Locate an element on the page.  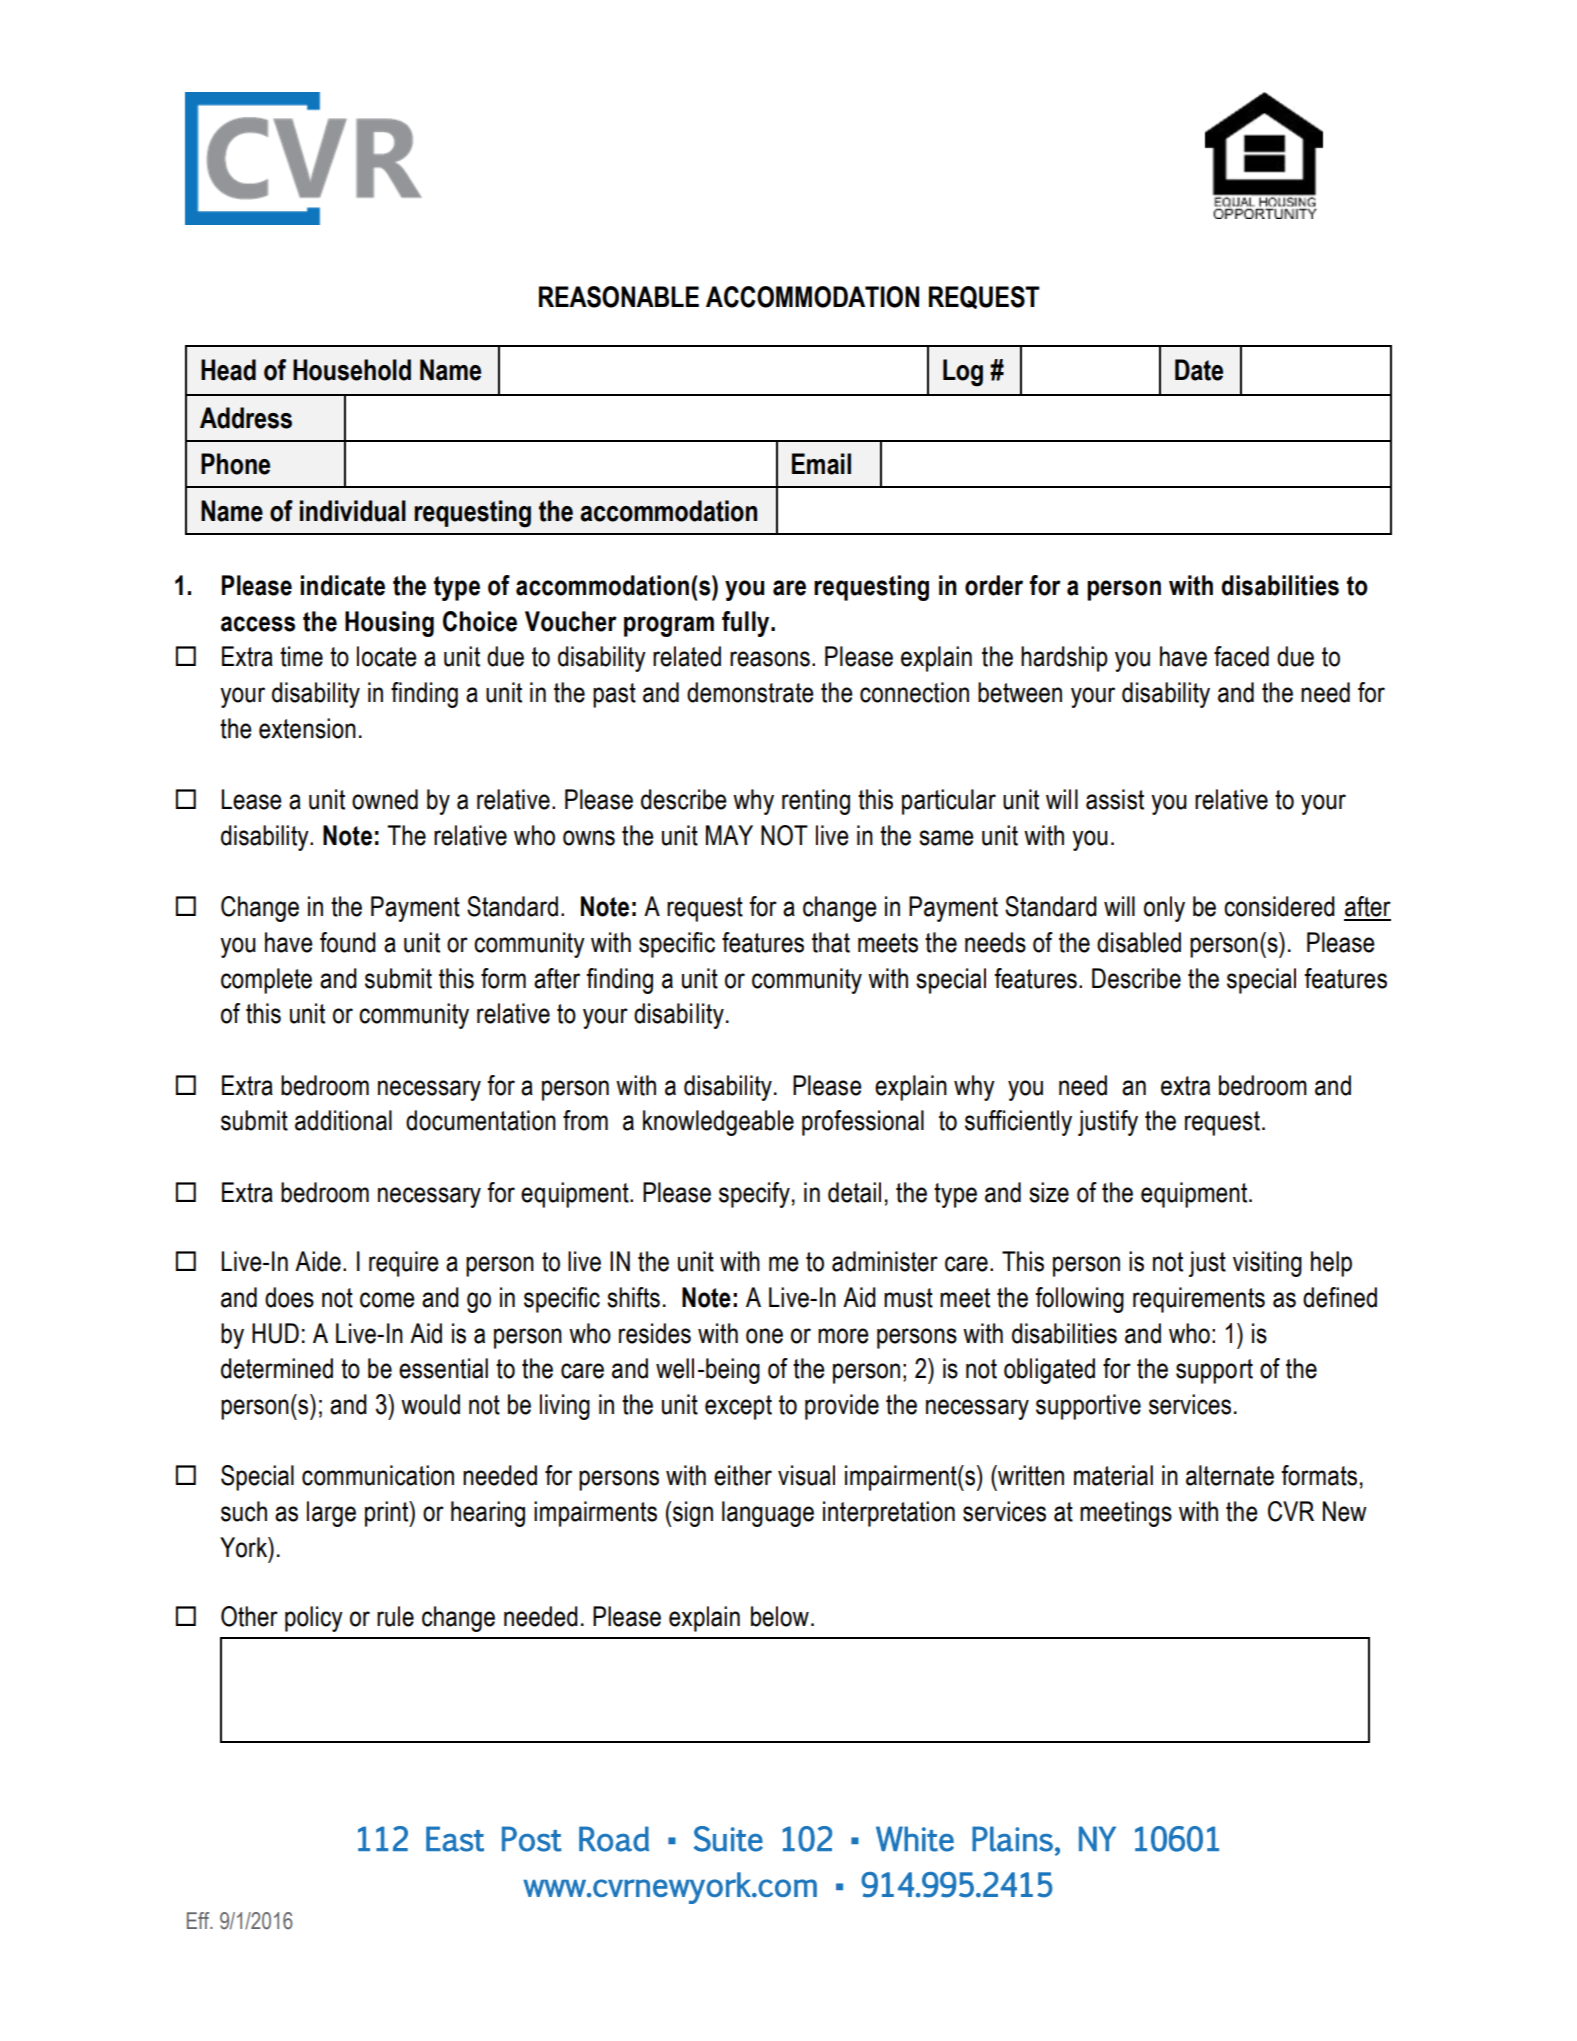
East is located at coordinates (455, 1839).
